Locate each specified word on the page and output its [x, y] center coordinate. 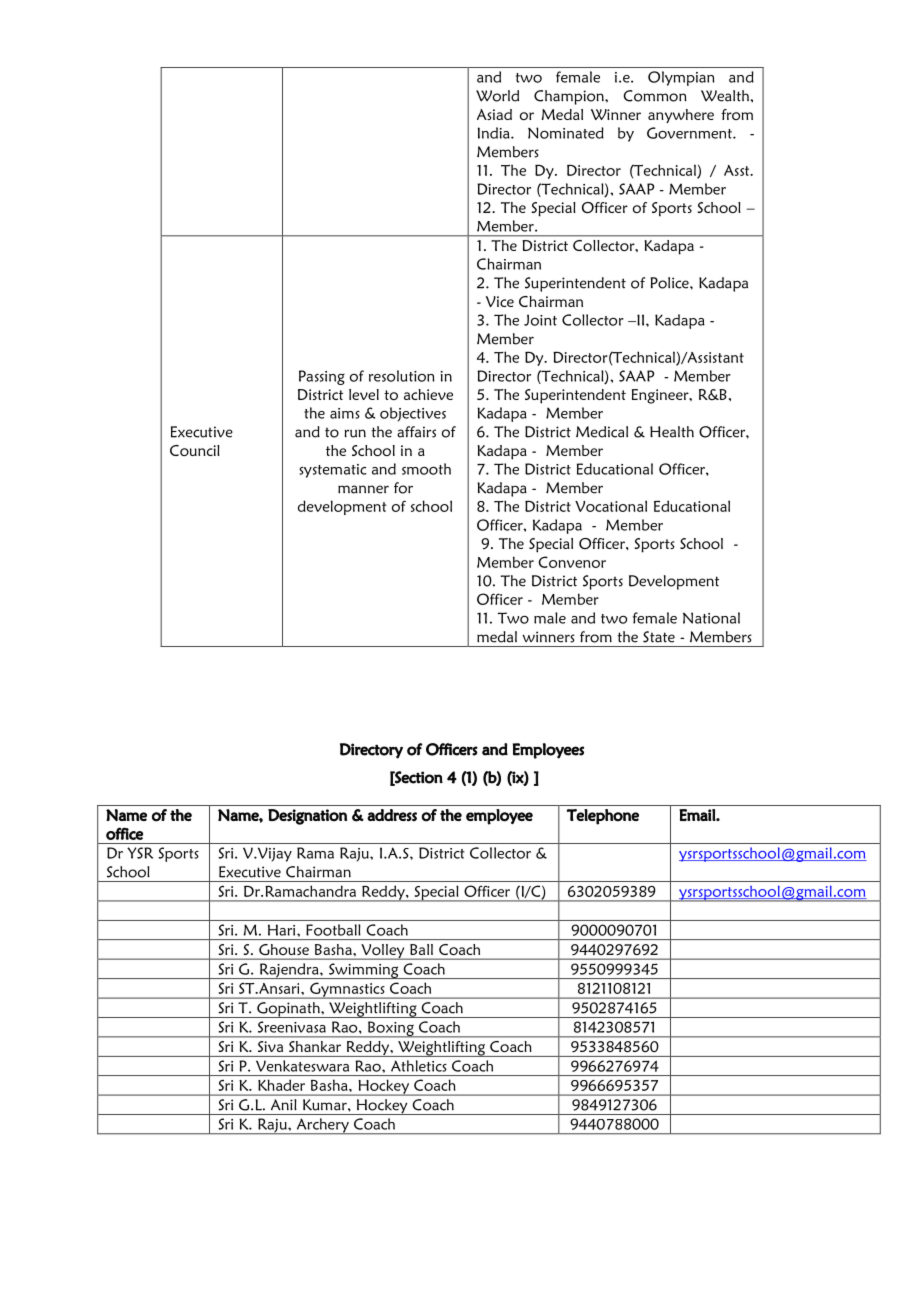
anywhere [681, 116]
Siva [270, 1046]
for [403, 488]
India [494, 133]
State [659, 637]
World [497, 96]
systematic [333, 471]
